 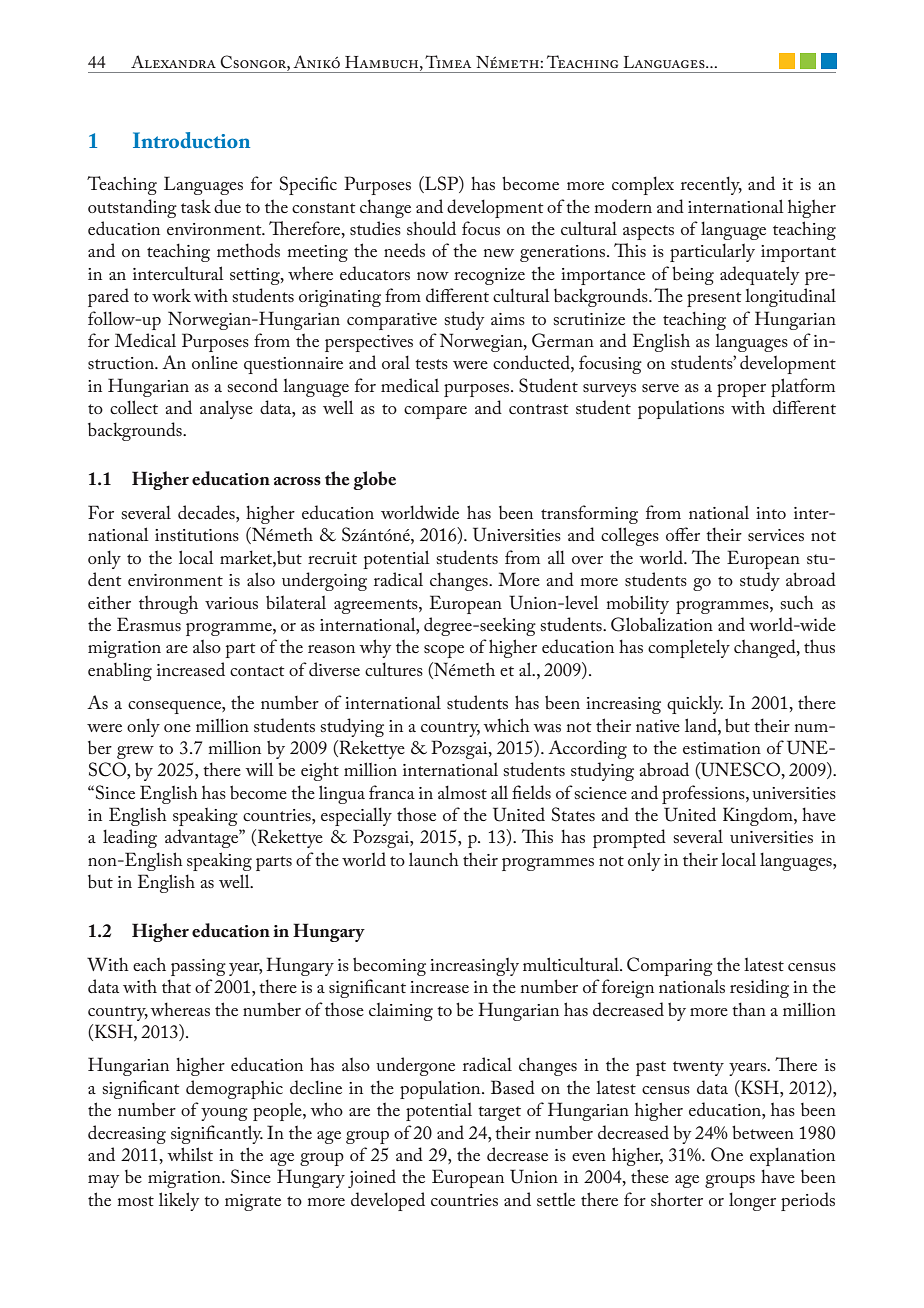 What do you see at coordinates (741, 390) in the screenshot?
I see `proper` at bounding box center [741, 390].
